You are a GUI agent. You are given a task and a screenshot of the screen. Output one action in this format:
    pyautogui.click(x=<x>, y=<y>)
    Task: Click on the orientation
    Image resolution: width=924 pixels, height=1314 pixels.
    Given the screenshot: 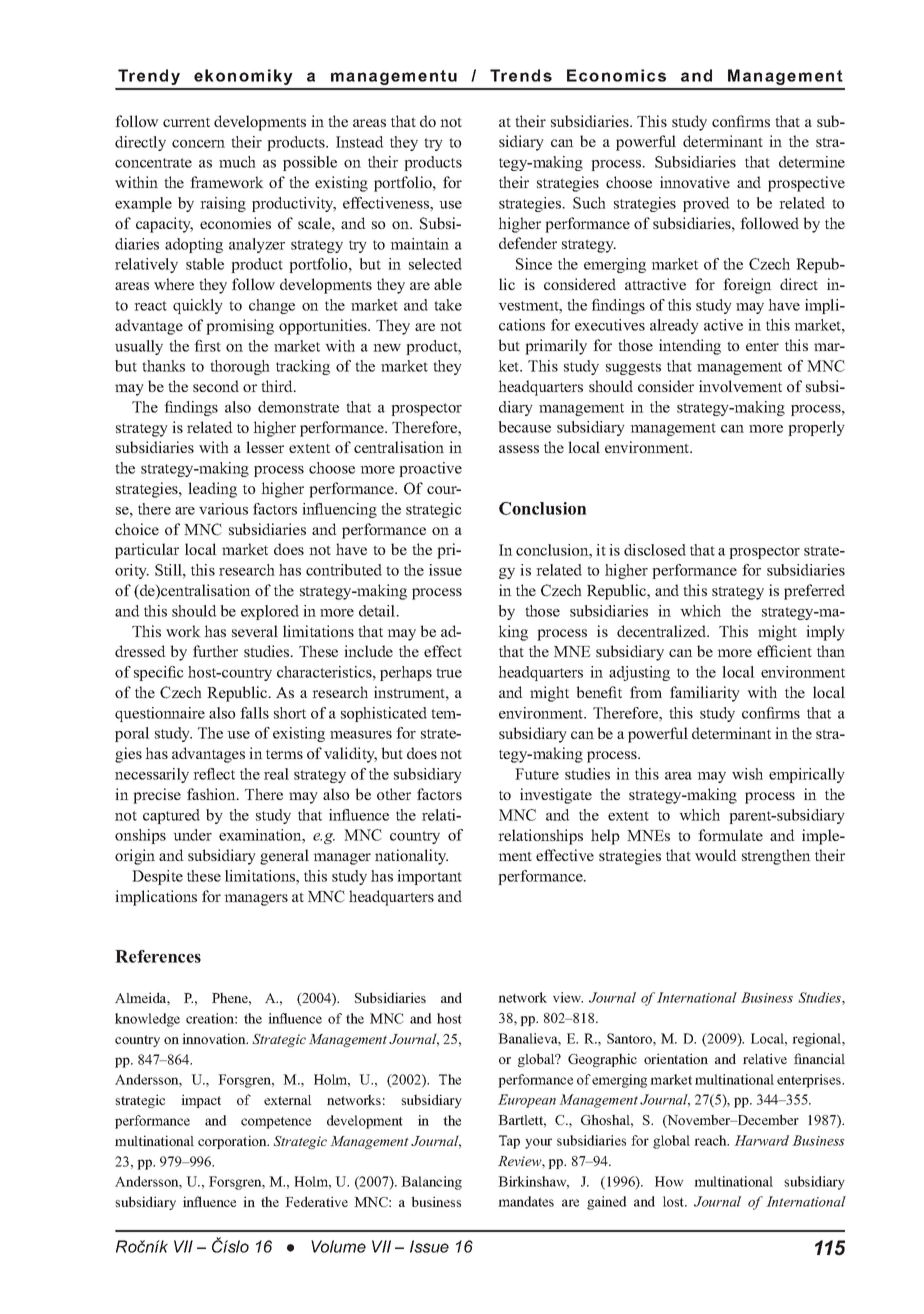 What is the action you would take?
    pyautogui.click(x=676, y=1058)
